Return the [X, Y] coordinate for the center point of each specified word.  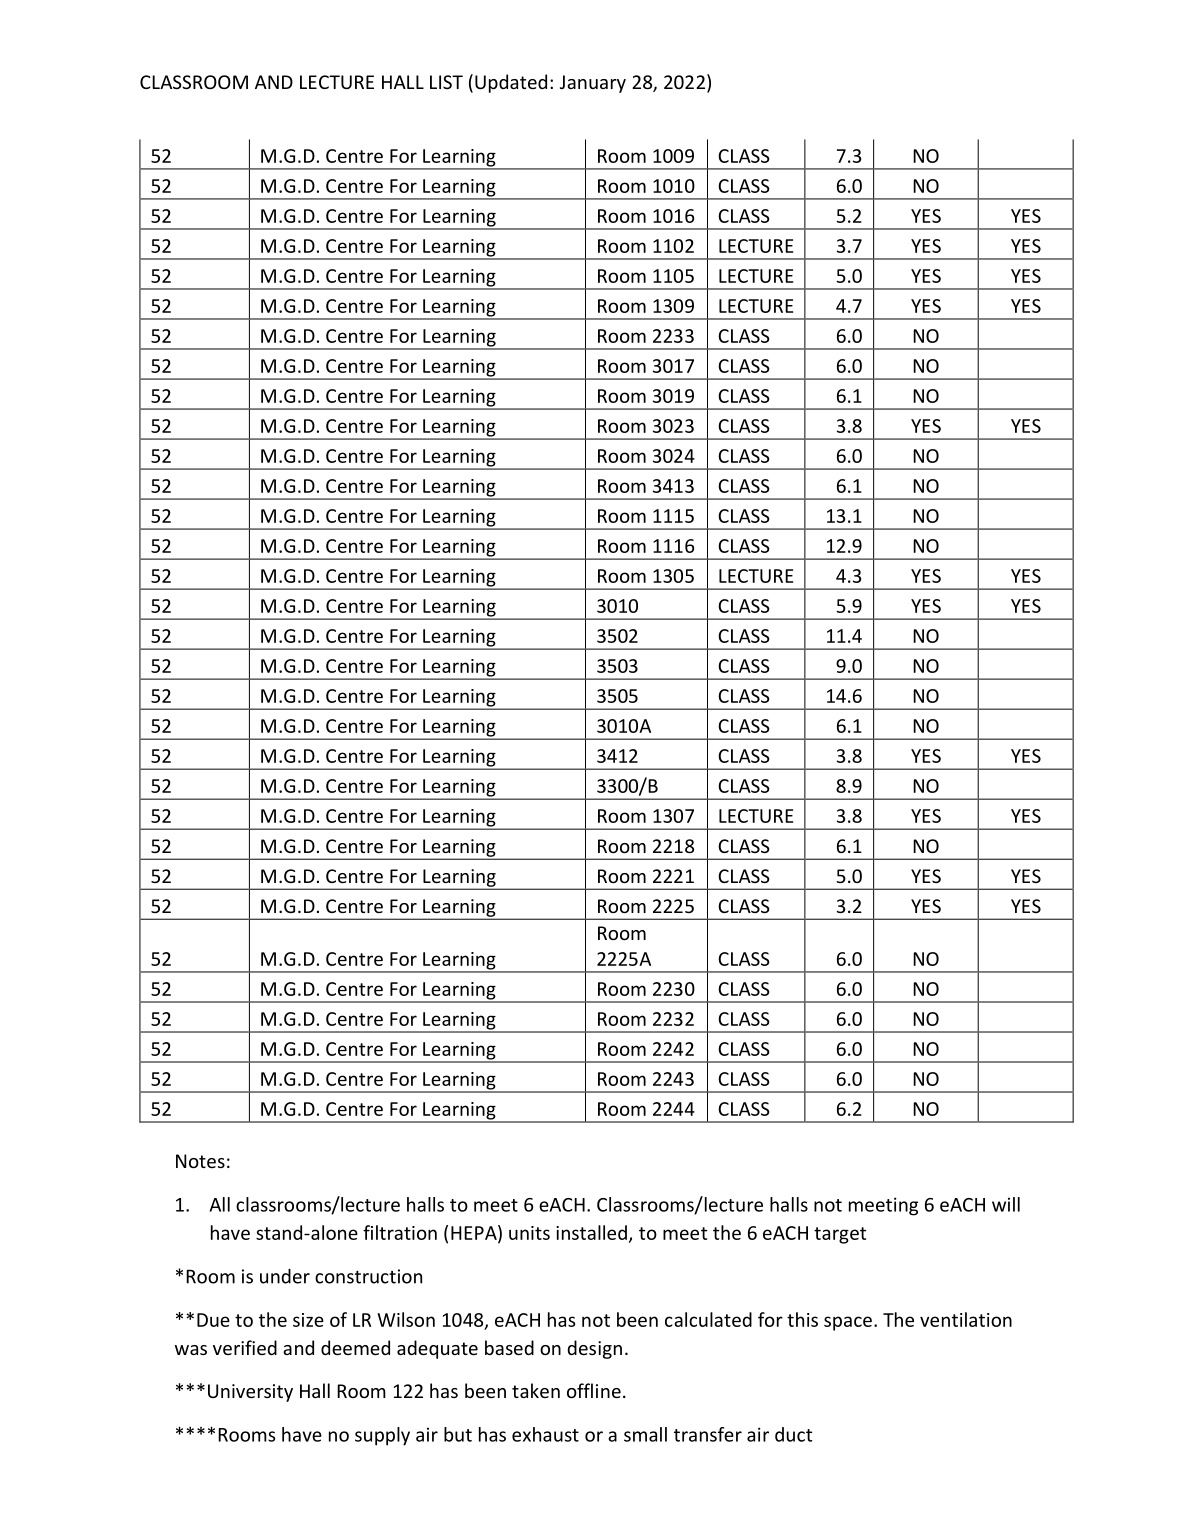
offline [594, 1390]
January [593, 84]
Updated [511, 83]
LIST [446, 82]
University [250, 1393]
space [848, 1323]
